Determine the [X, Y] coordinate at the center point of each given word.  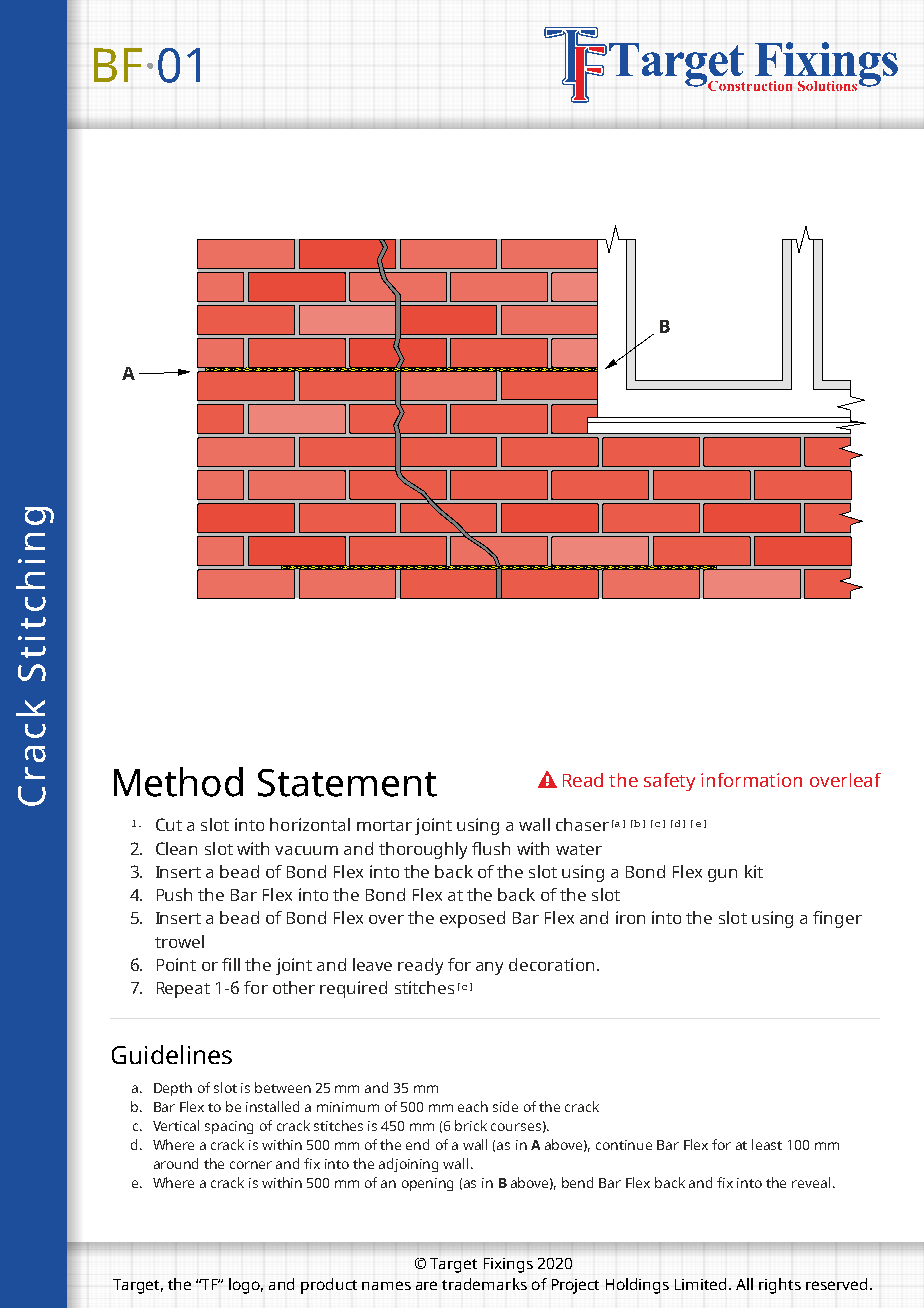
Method [178, 782]
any [489, 968]
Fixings [508, 1265]
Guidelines [172, 1054]
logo [246, 1286]
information [751, 780]
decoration [551, 964]
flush [491, 848]
